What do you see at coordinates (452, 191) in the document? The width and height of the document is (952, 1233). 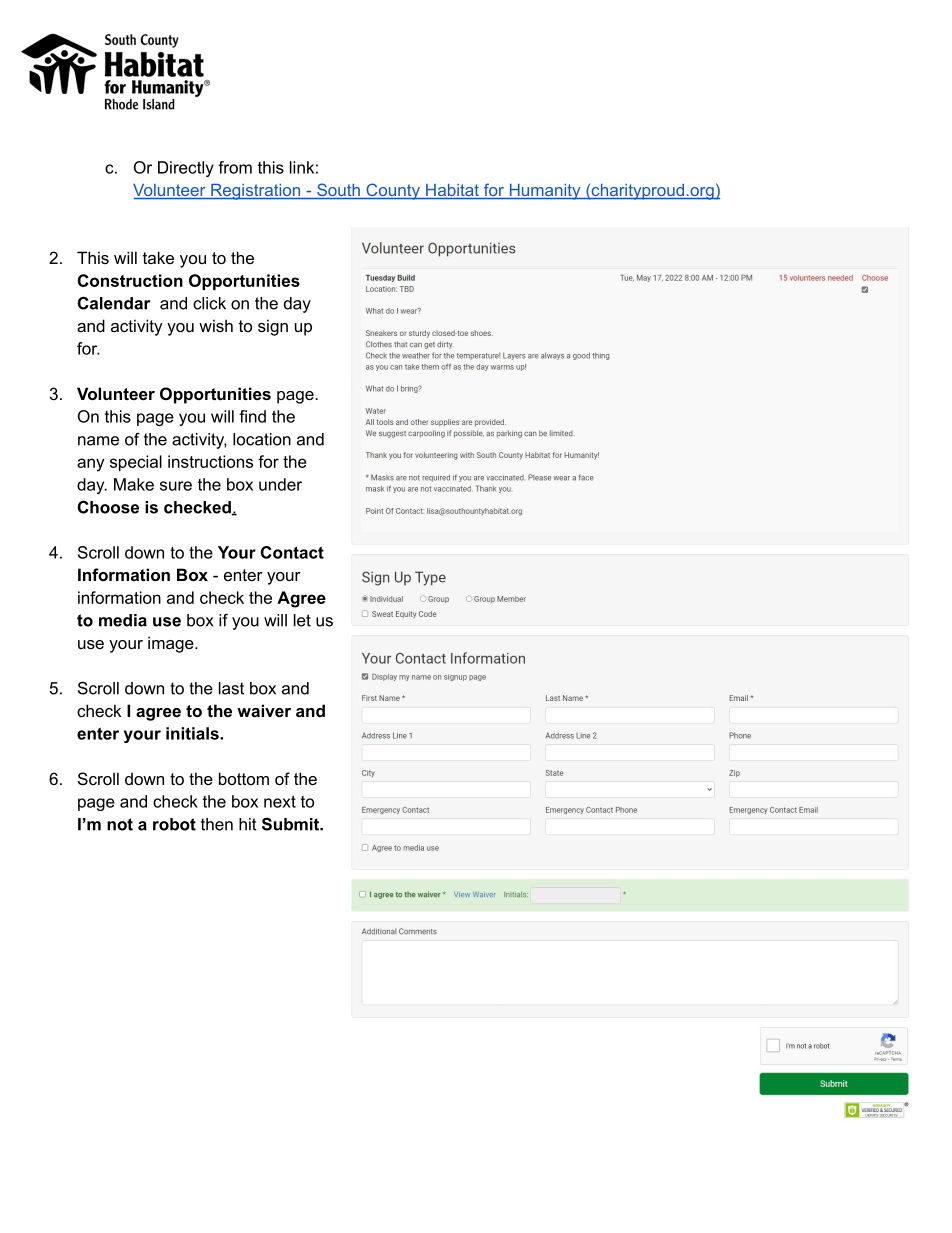 I see `Habitat` at bounding box center [452, 191].
